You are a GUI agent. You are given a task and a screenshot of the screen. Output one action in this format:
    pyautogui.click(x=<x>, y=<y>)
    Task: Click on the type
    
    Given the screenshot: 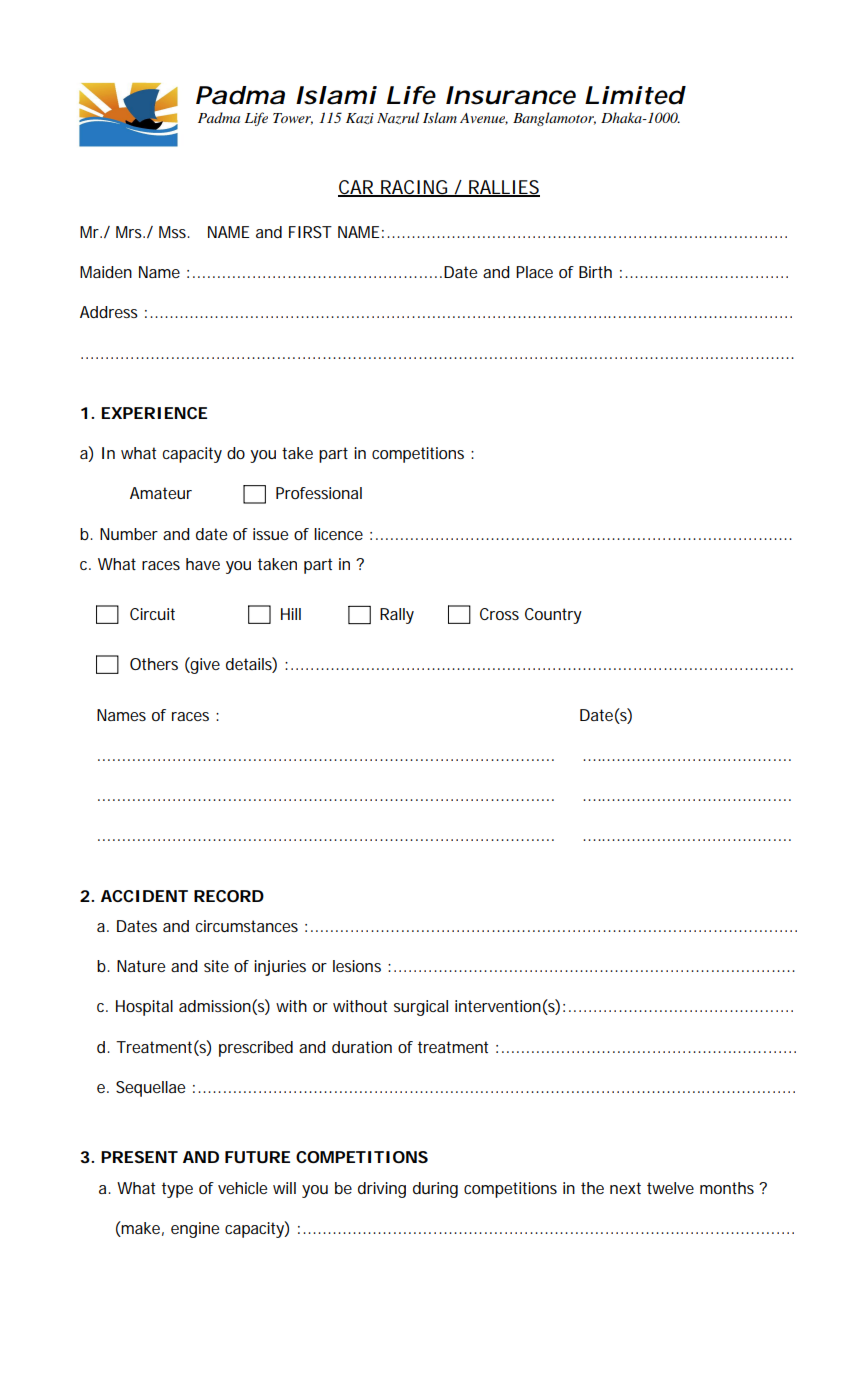 What is the action you would take?
    pyautogui.click(x=177, y=1190)
